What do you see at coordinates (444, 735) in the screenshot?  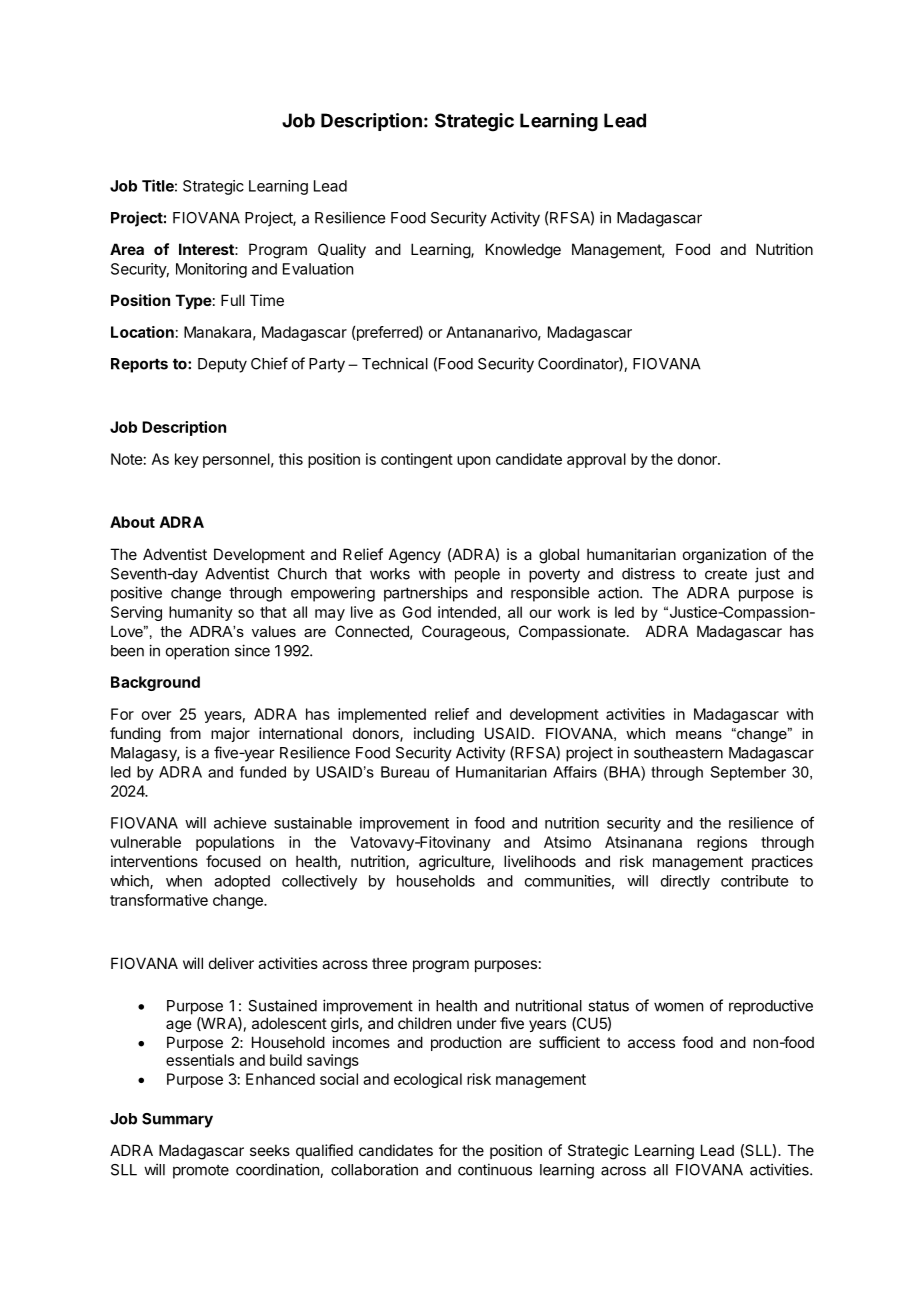 I see `including` at bounding box center [444, 735].
